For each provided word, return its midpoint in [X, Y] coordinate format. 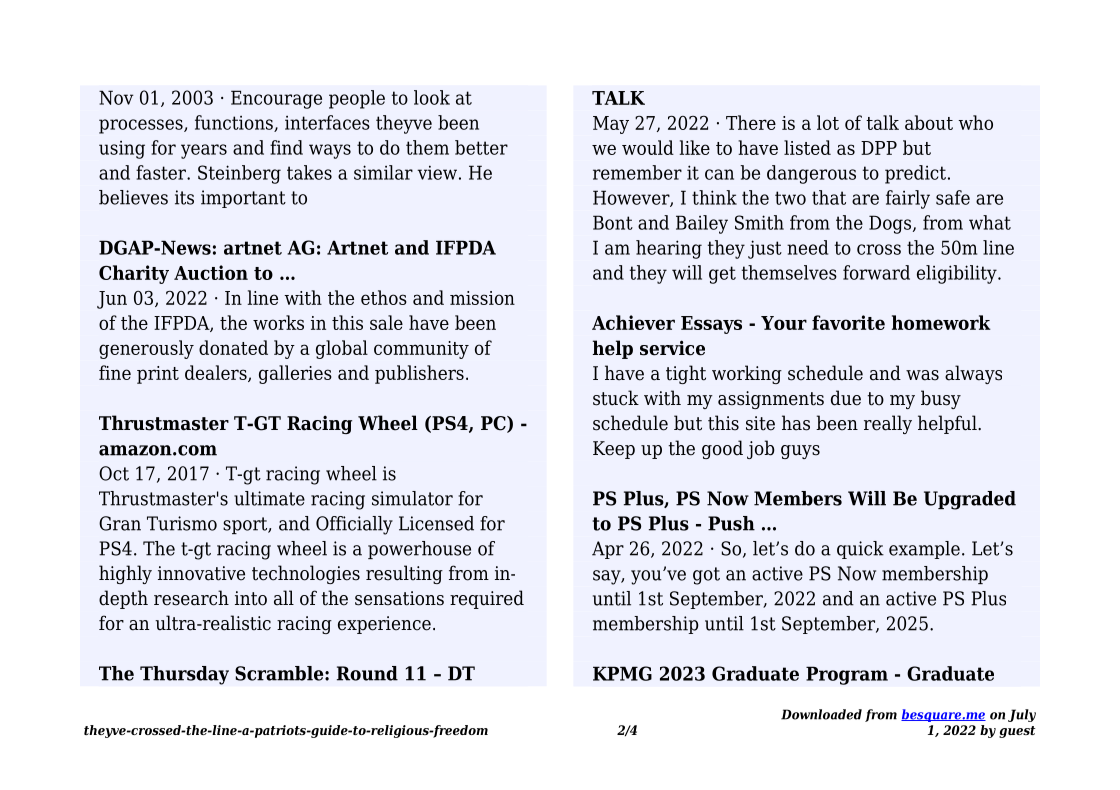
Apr [608, 550]
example [924, 550]
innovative [201, 573]
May [611, 125]
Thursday [184, 675]
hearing [669, 249]
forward [876, 272]
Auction [211, 272]
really [888, 424]
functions [235, 123]
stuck [616, 398]
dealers [217, 373]
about [929, 122]
